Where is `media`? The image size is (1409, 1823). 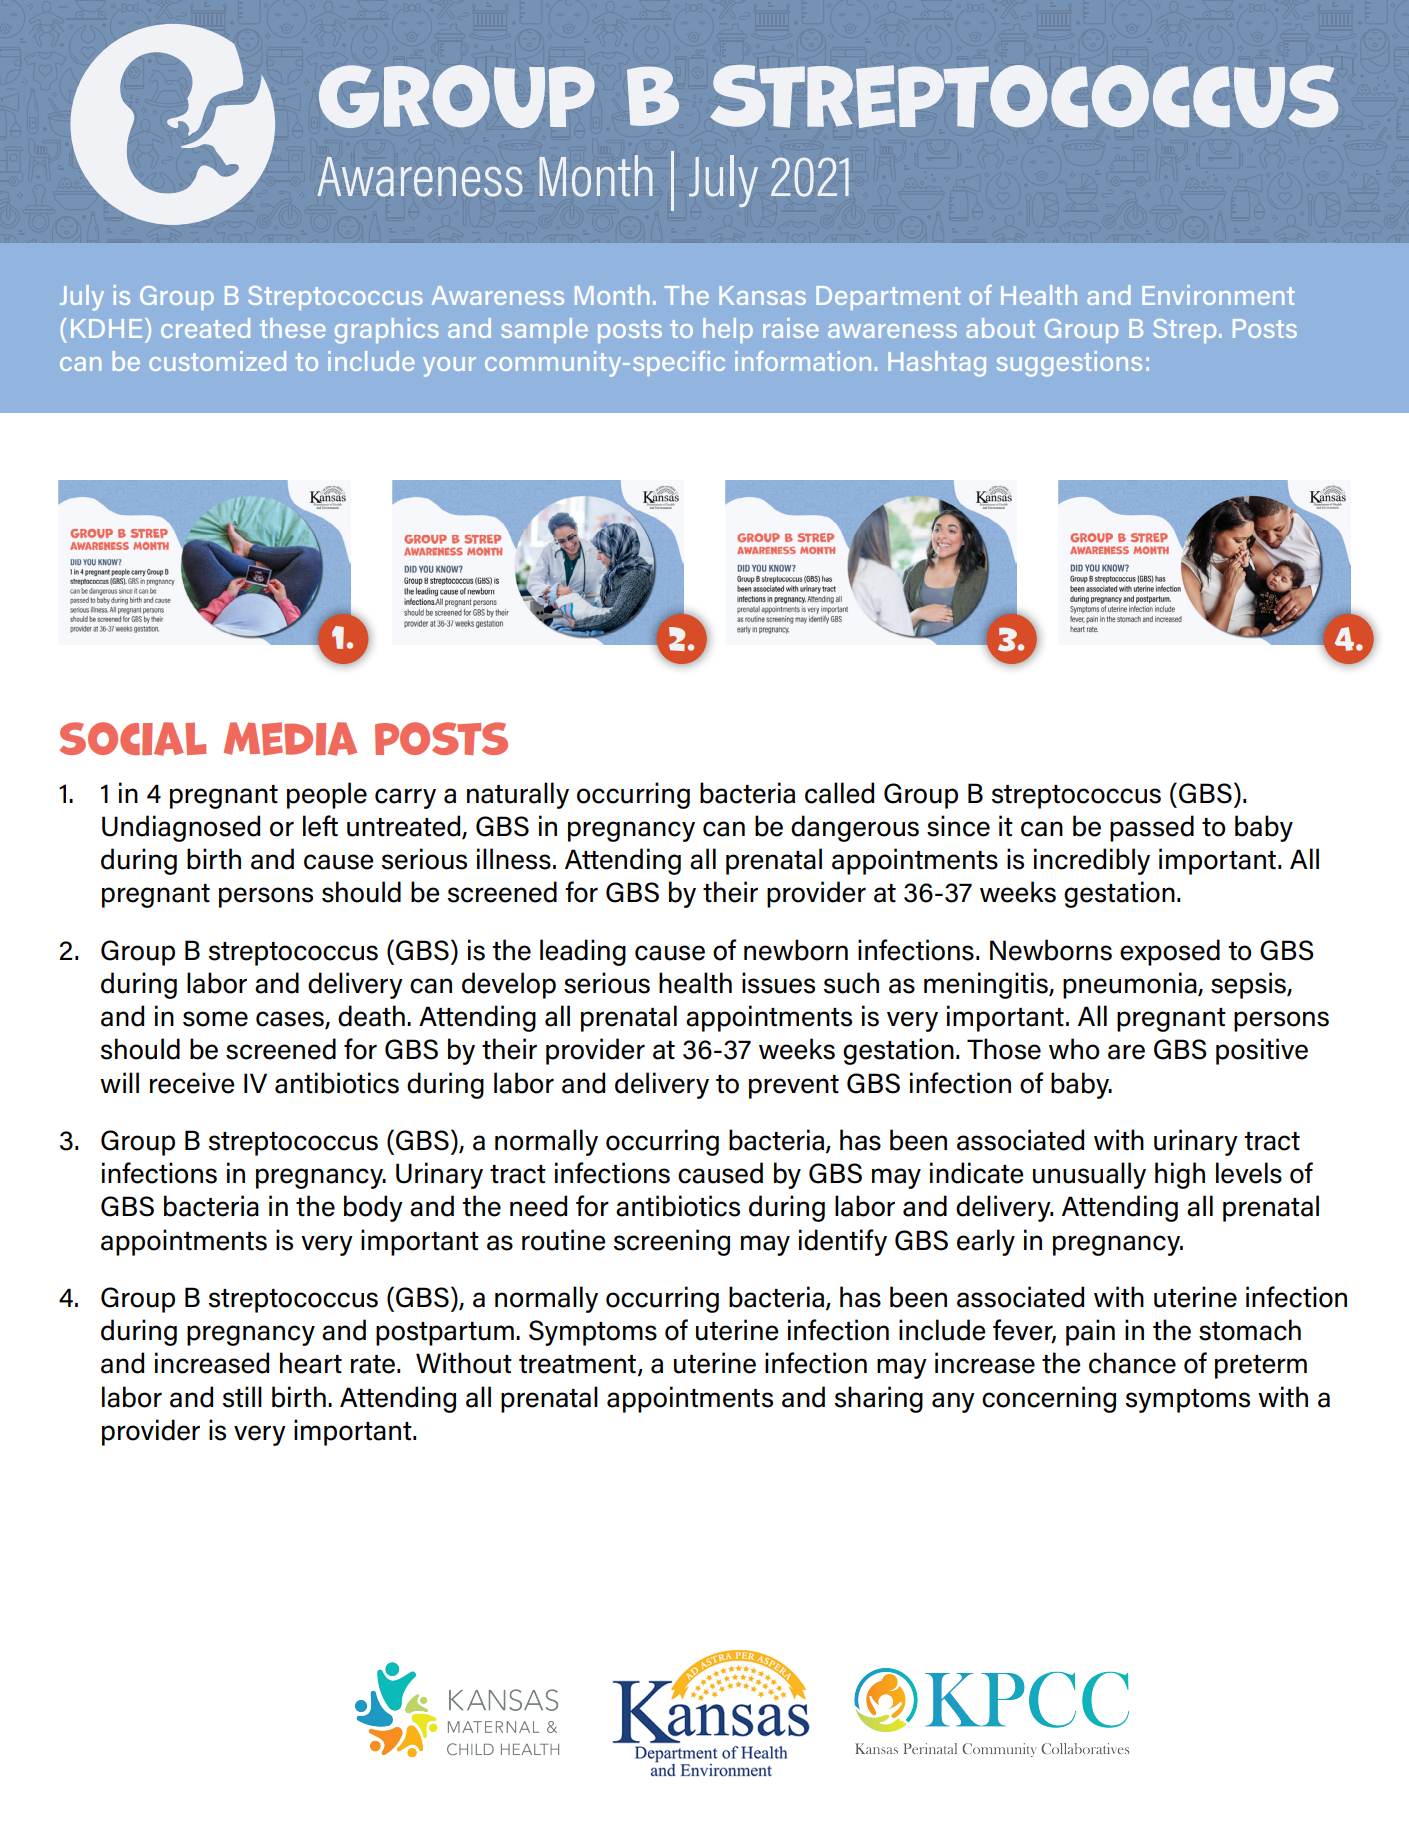
media is located at coordinates (290, 739).
